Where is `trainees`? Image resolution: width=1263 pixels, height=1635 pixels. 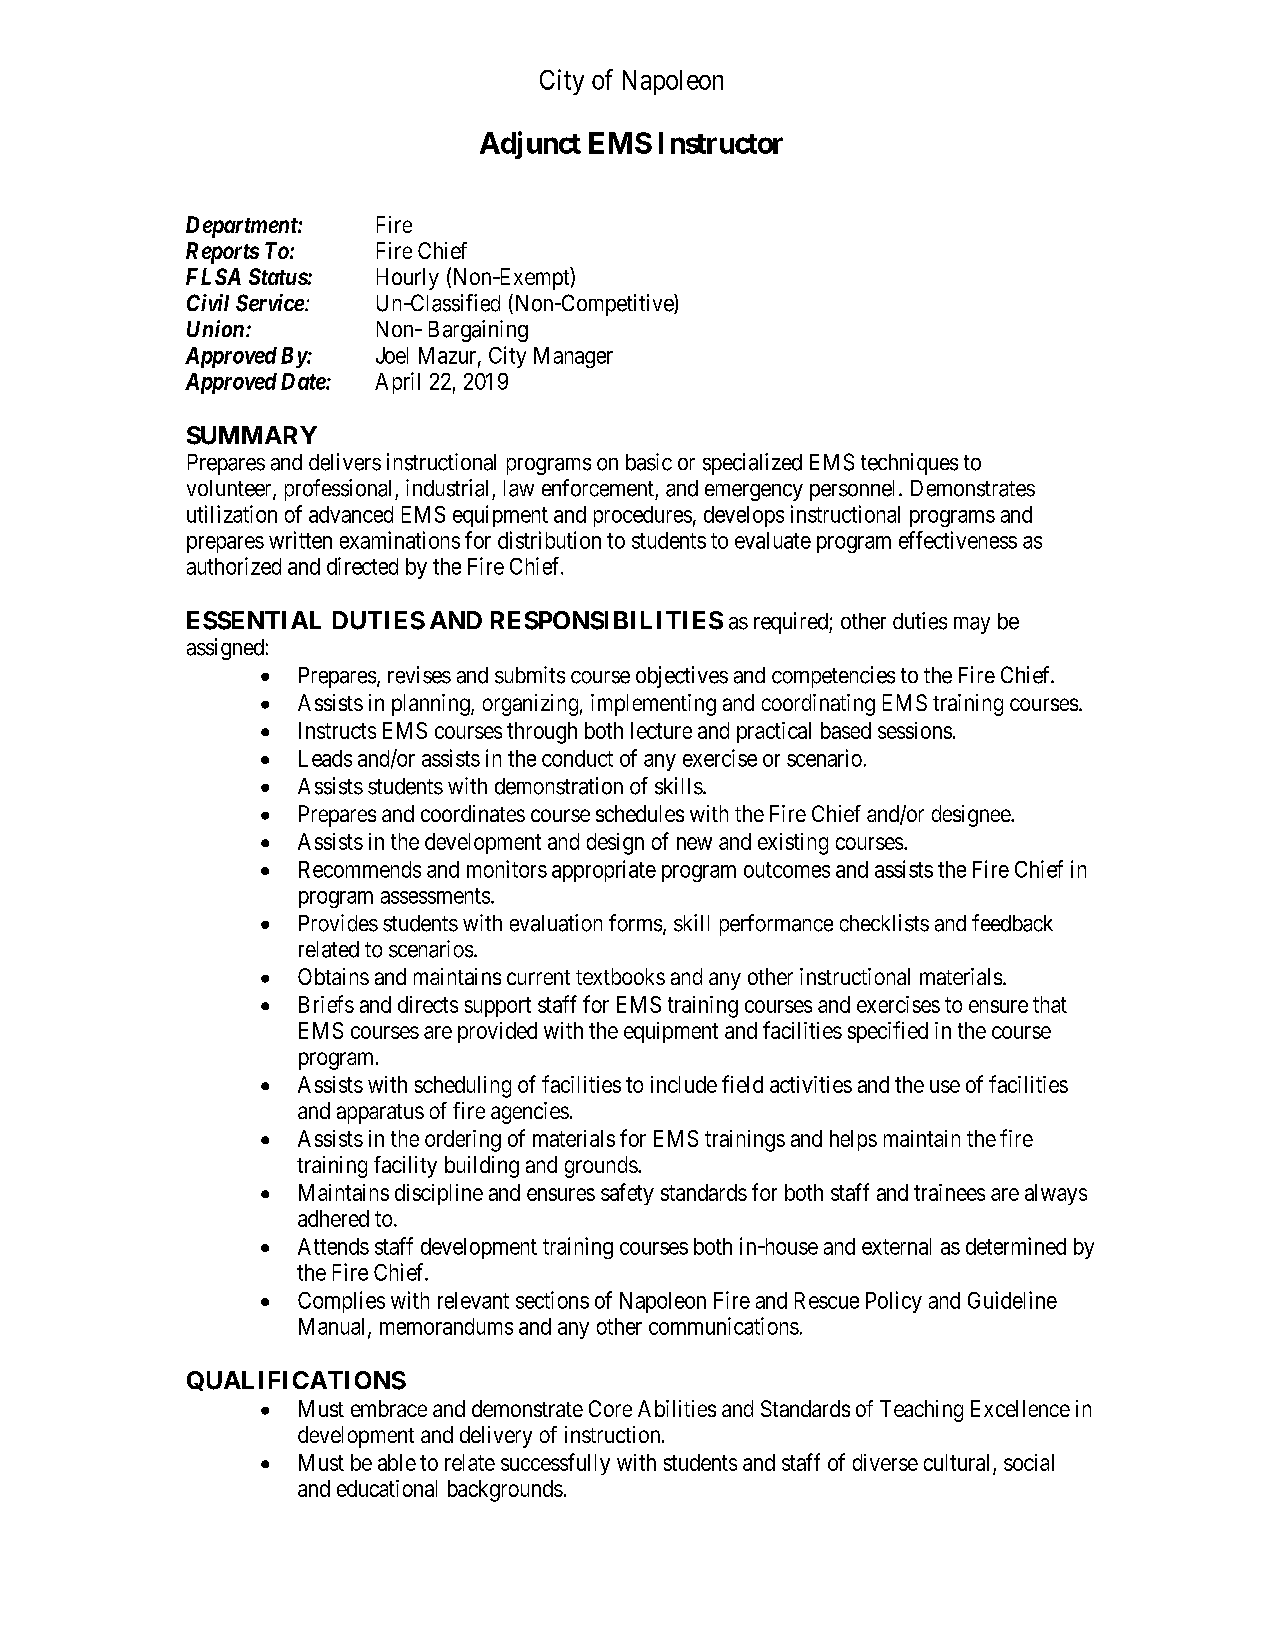 trainees is located at coordinates (949, 1192).
